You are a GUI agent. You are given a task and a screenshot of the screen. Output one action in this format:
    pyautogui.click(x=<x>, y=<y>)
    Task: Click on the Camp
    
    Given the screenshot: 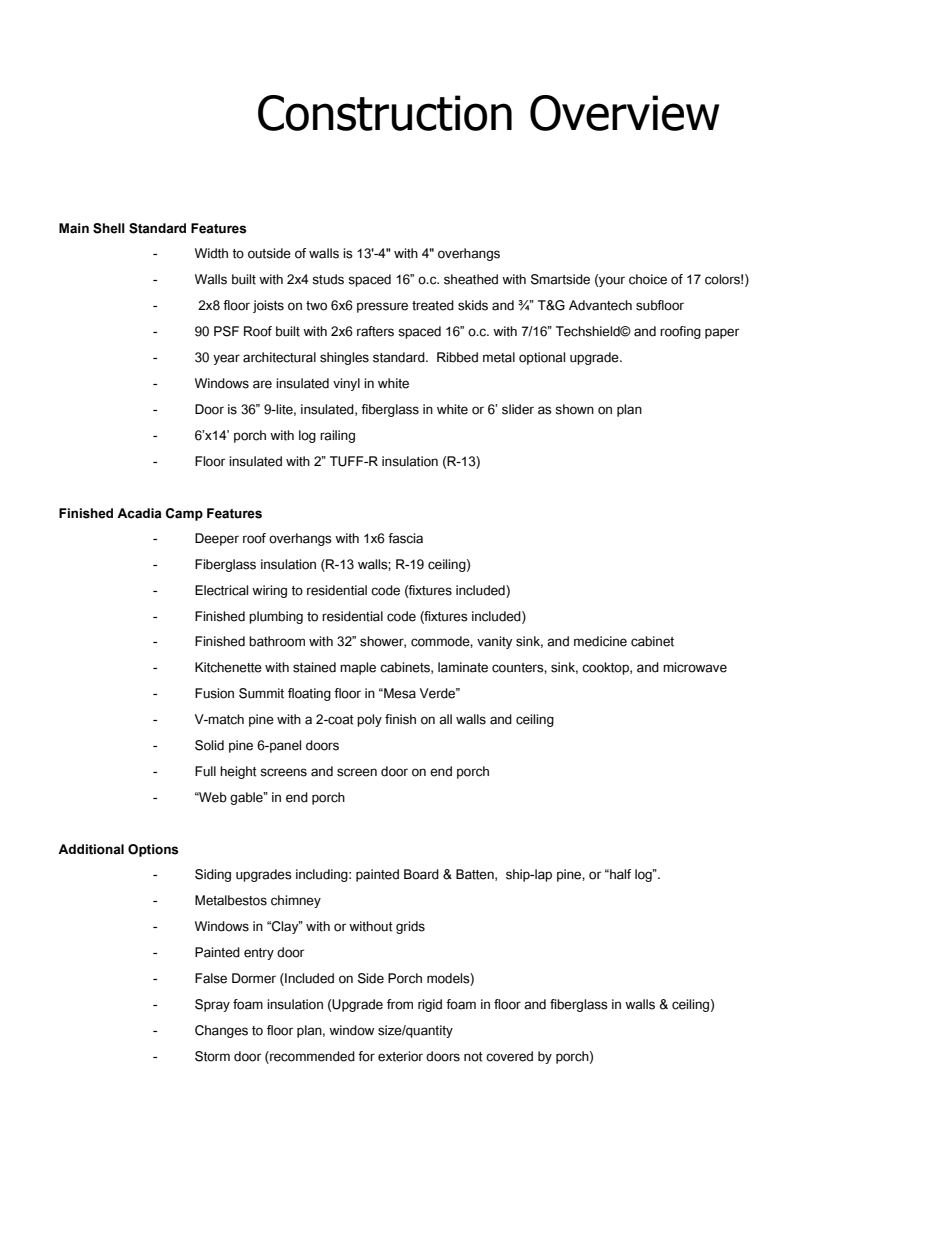 What is the action you would take?
    pyautogui.click(x=184, y=514)
